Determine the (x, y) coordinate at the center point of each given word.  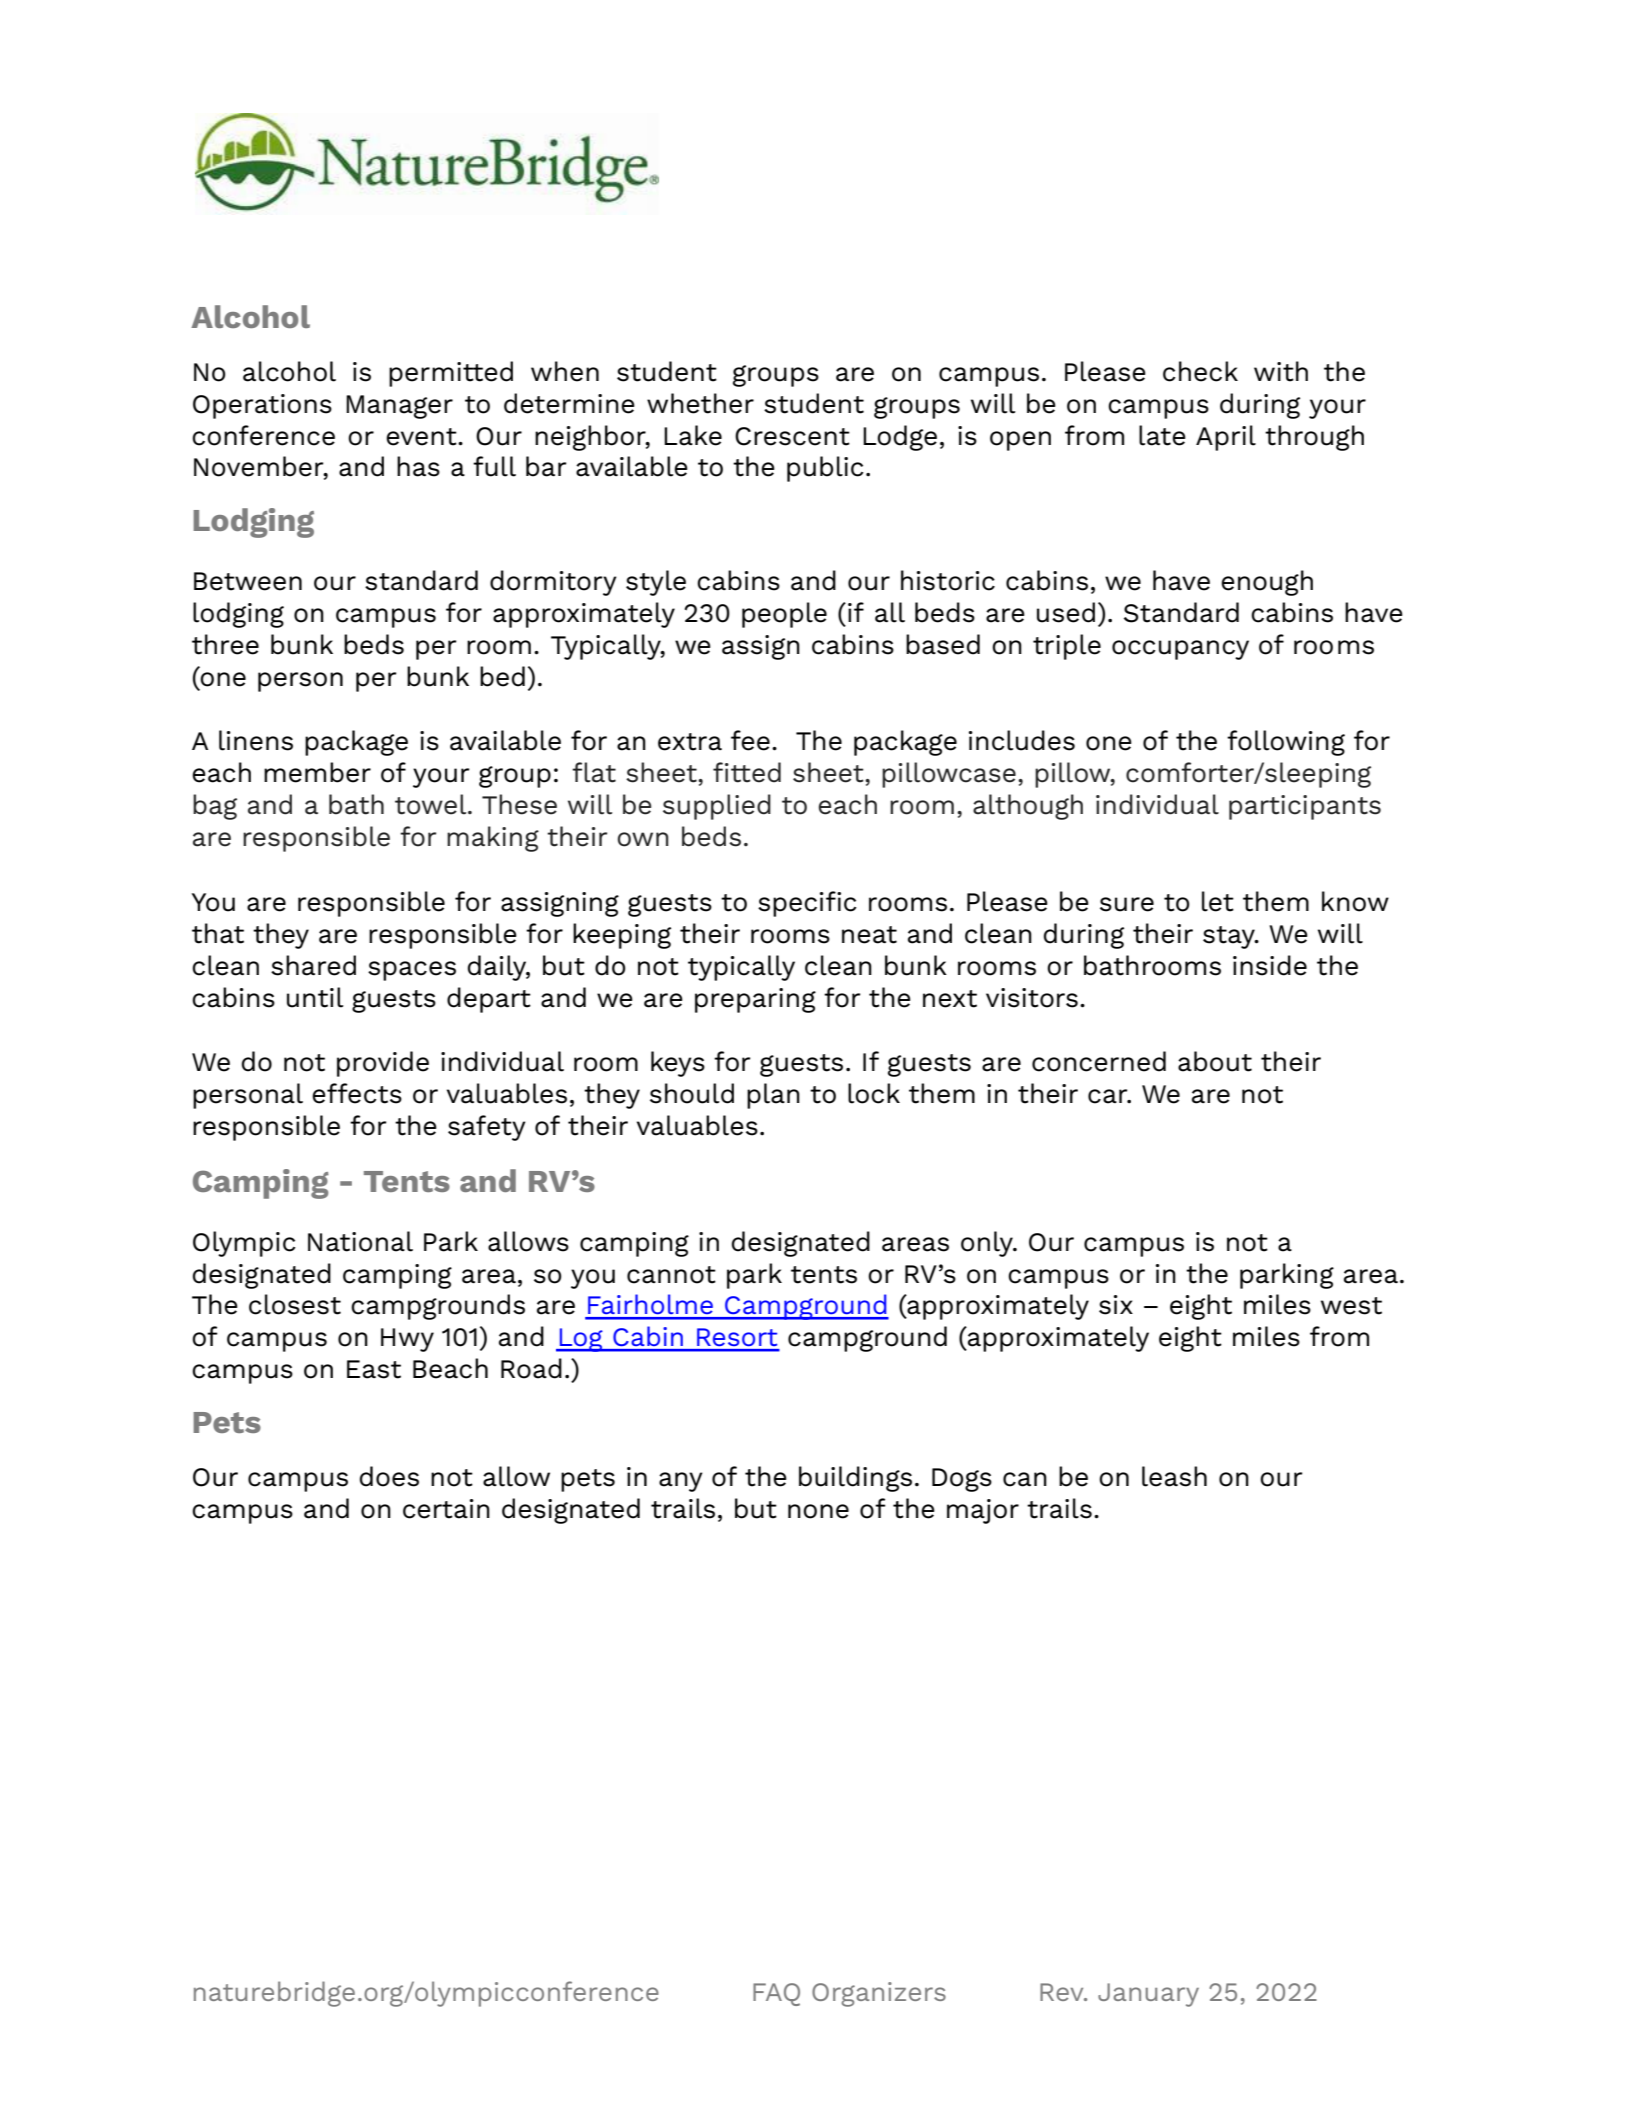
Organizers (879, 1994)
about (1215, 1061)
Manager (399, 407)
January (1148, 1995)
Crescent (792, 436)
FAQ (776, 1994)
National (360, 1241)
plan (773, 1096)
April (1226, 438)
